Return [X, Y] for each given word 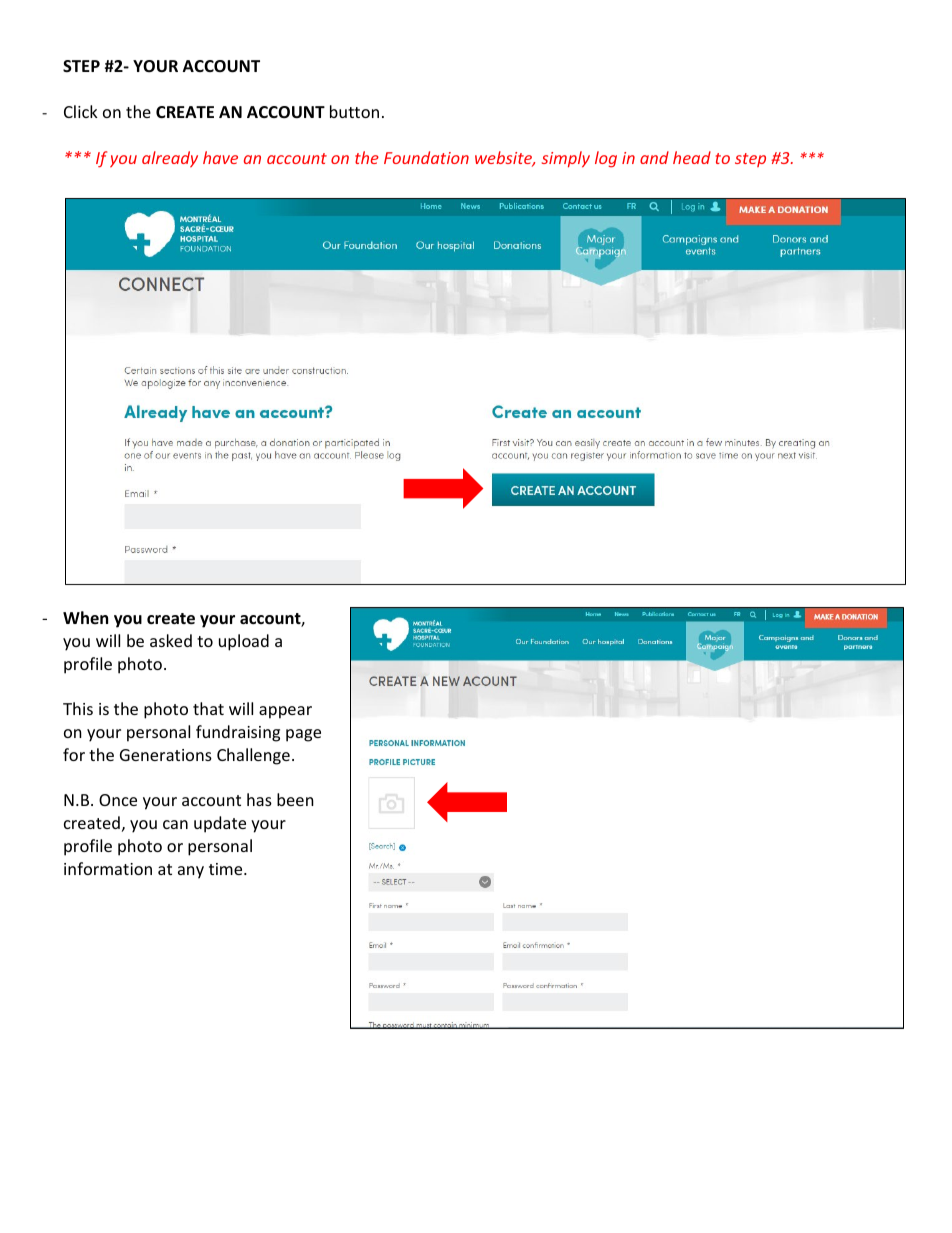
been [295, 799]
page [303, 735]
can [175, 824]
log [606, 159]
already [170, 159]
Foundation [426, 157]
